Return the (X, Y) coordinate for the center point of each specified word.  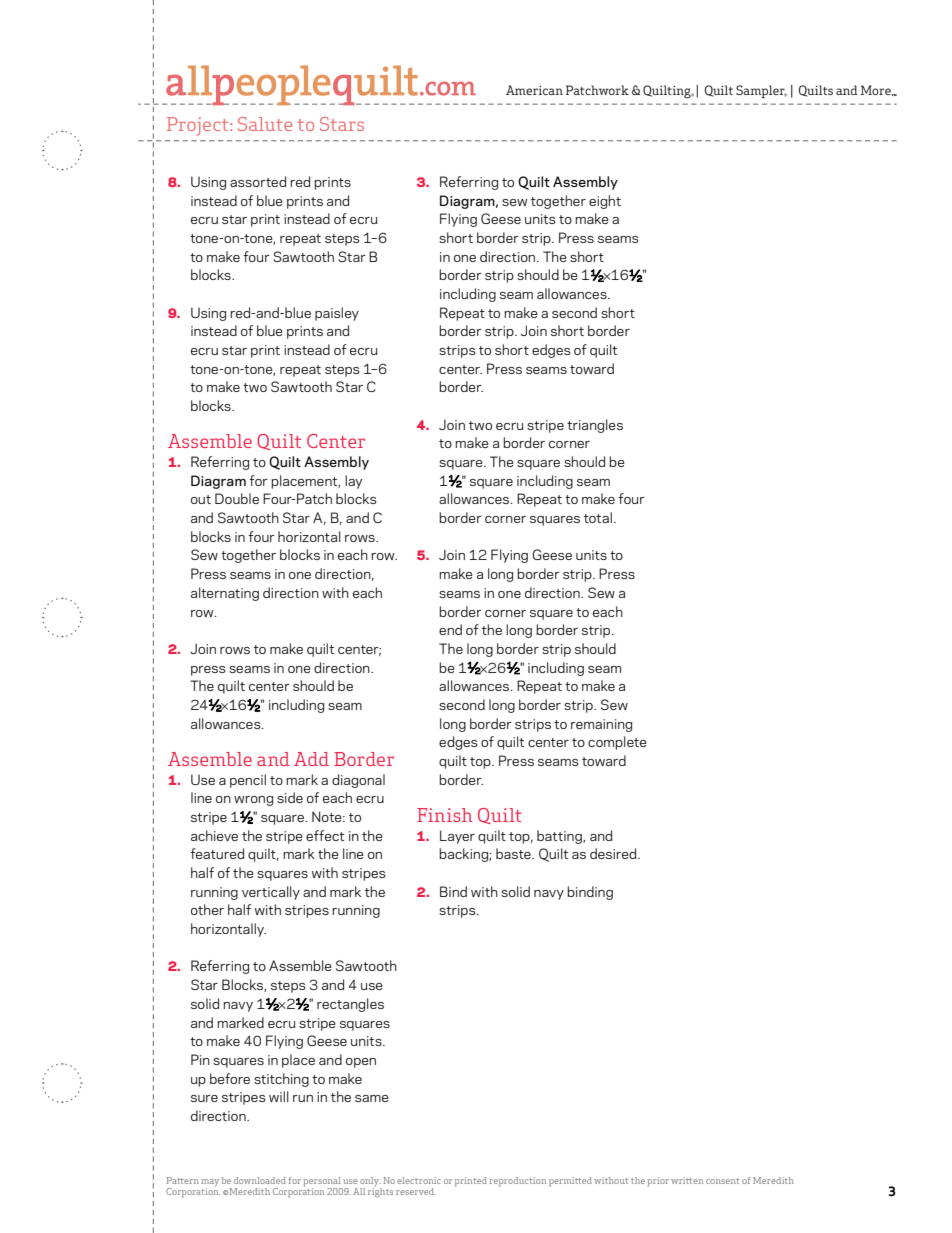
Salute (265, 124)
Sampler (761, 91)
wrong (253, 801)
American (534, 90)
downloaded (260, 1180)
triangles (595, 426)
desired (614, 853)
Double (237, 498)
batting (560, 837)
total (598, 517)
